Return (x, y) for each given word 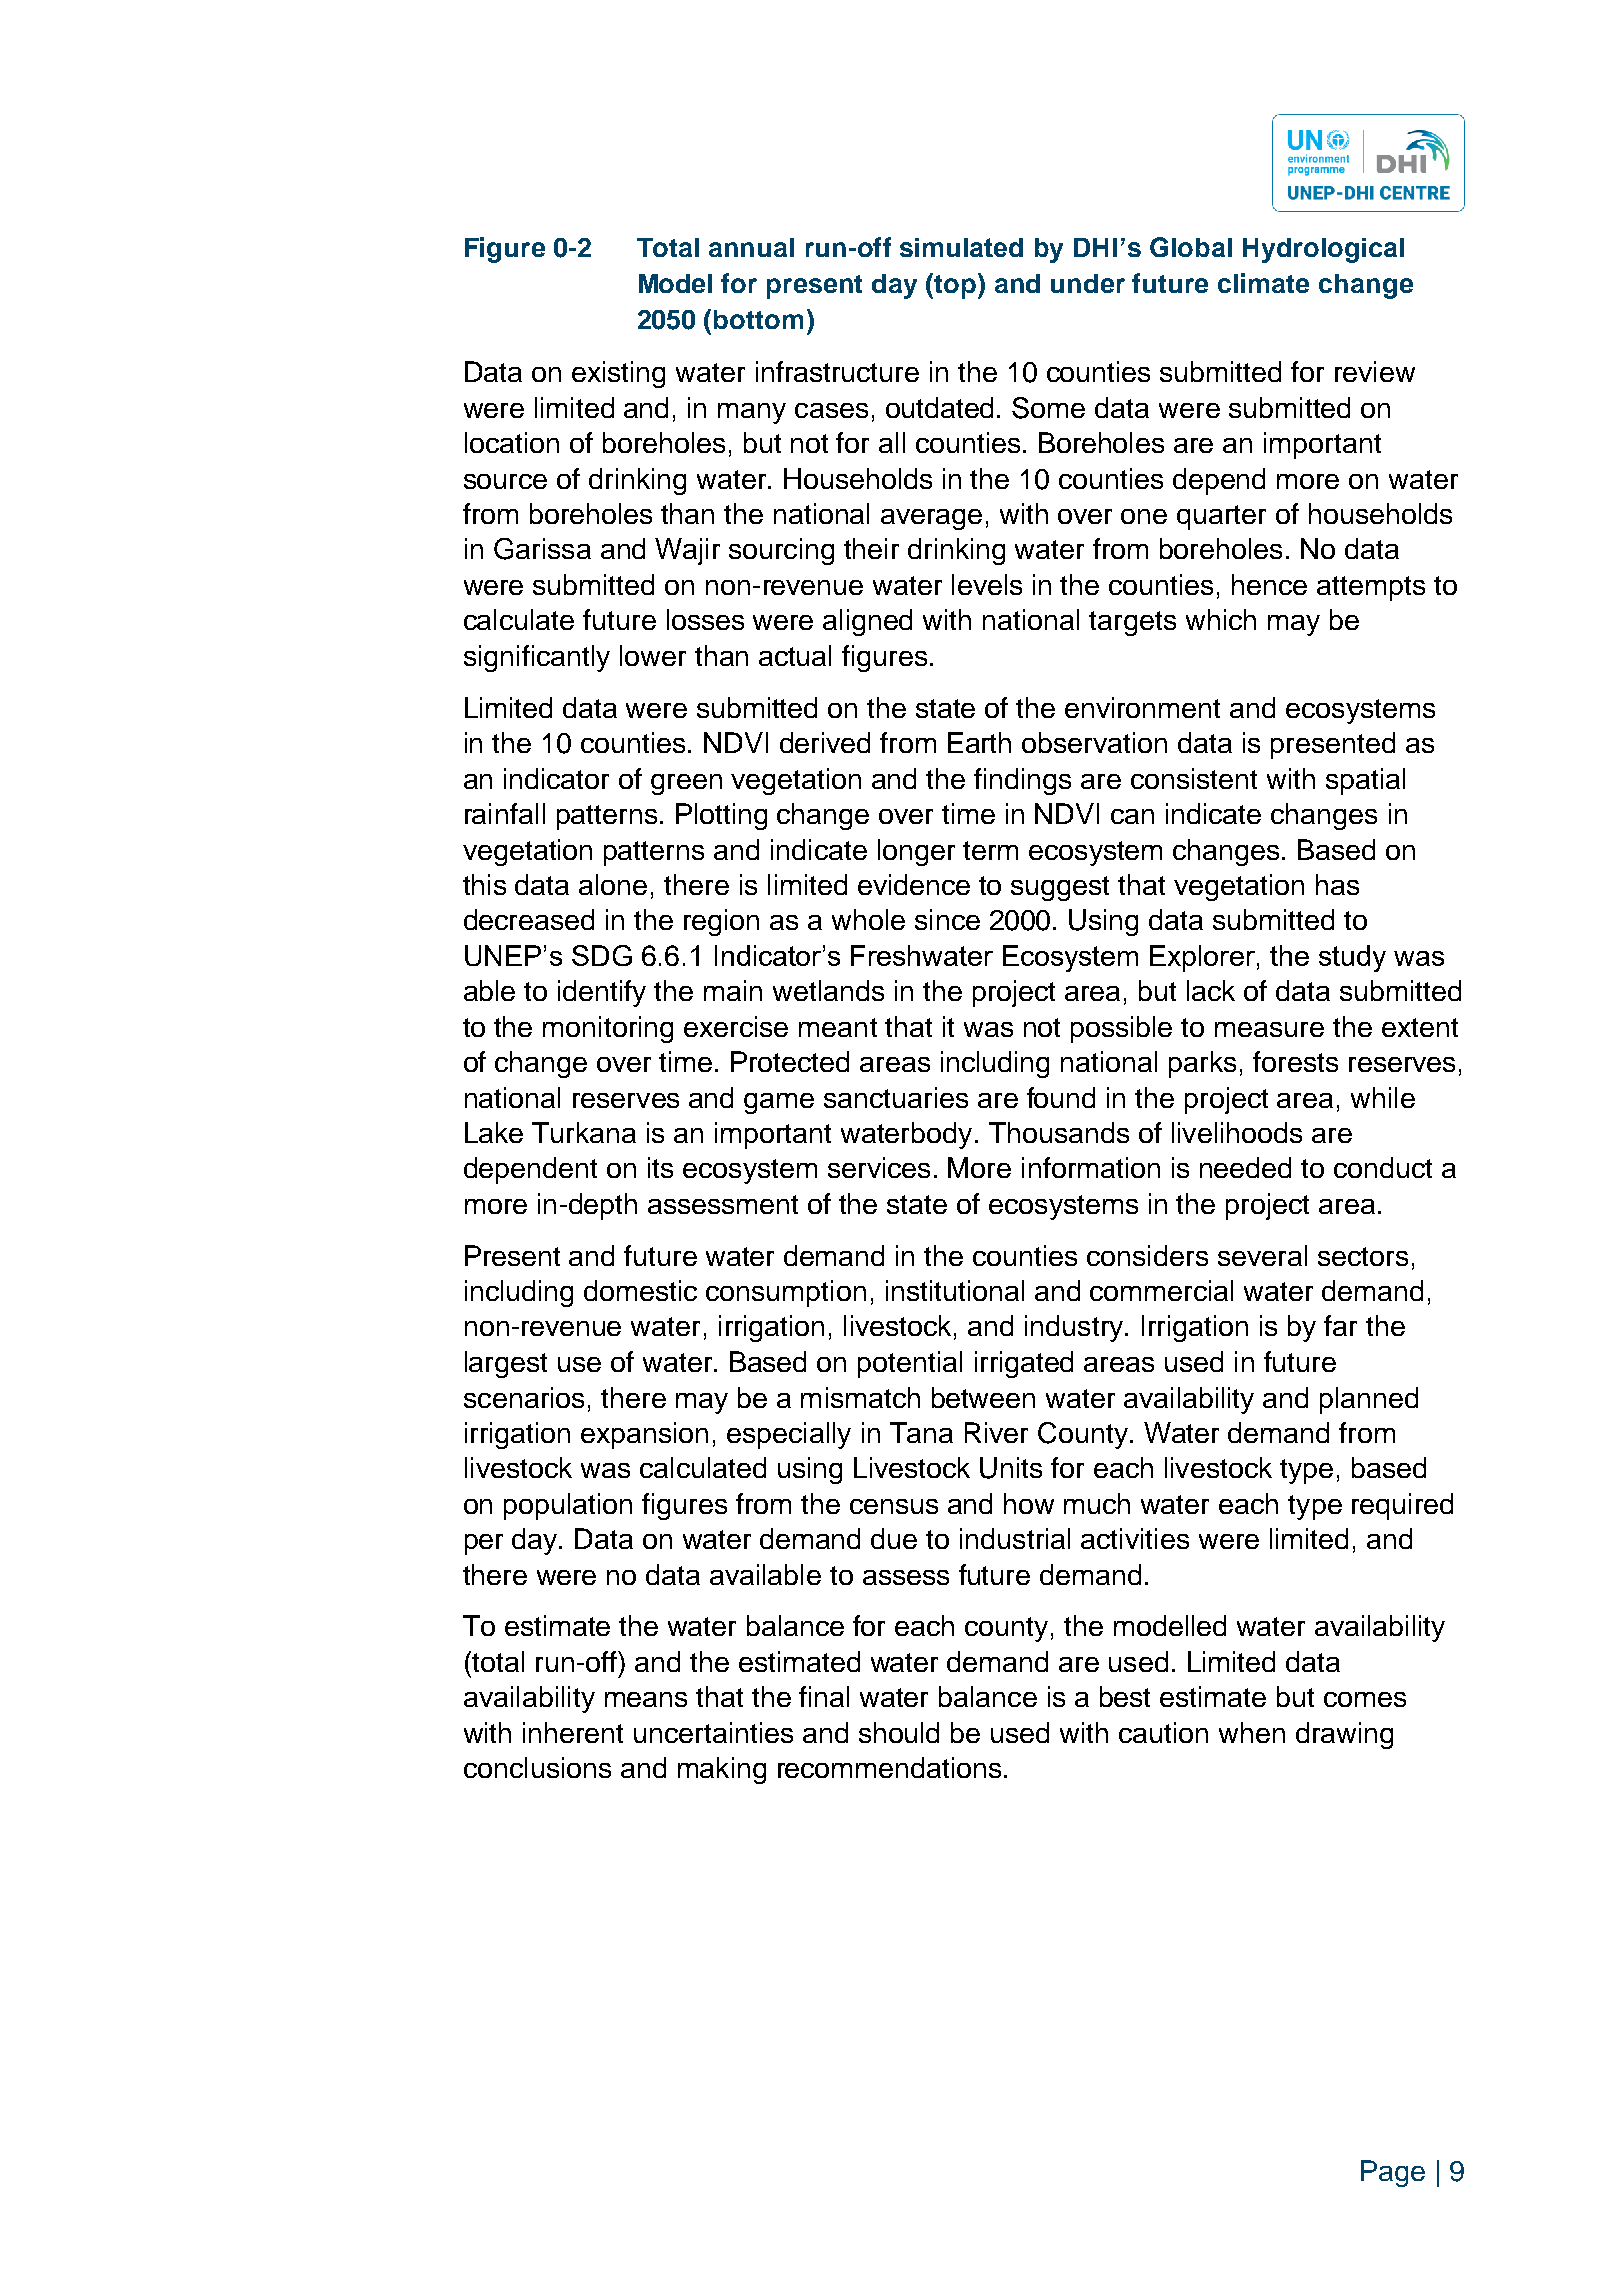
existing (618, 374)
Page (1393, 2173)
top (956, 286)
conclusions (537, 1767)
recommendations (889, 1767)
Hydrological (1323, 250)
